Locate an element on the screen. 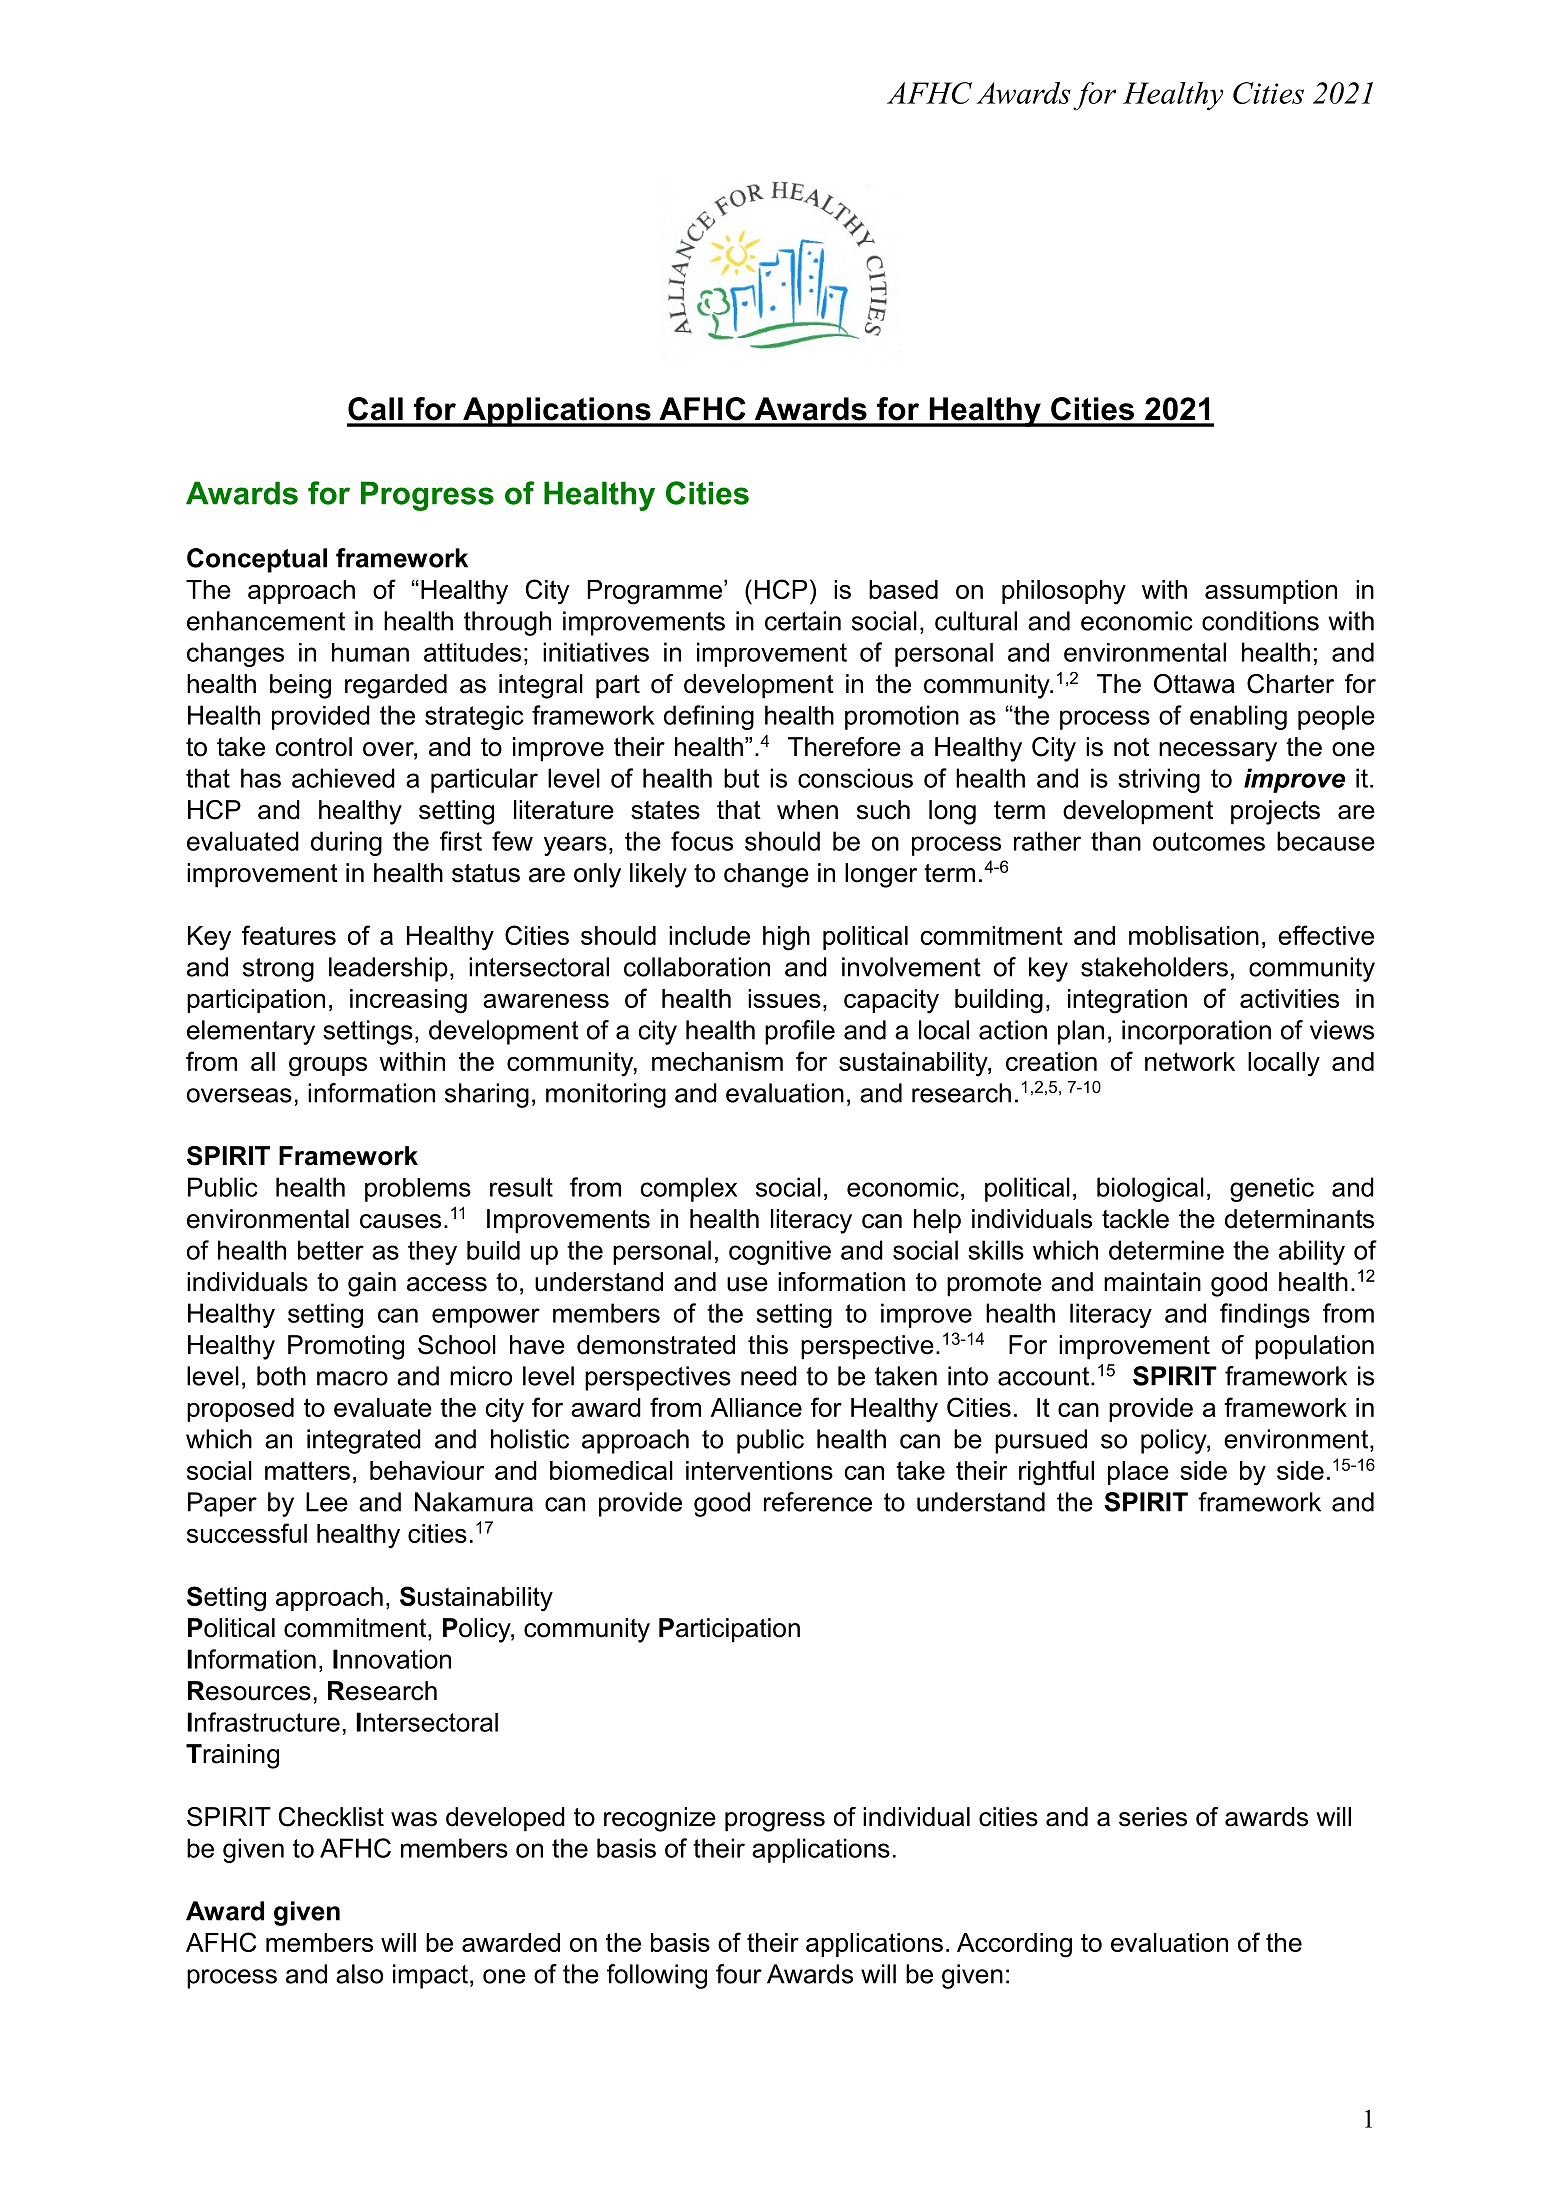  certain is located at coordinates (803, 621).
